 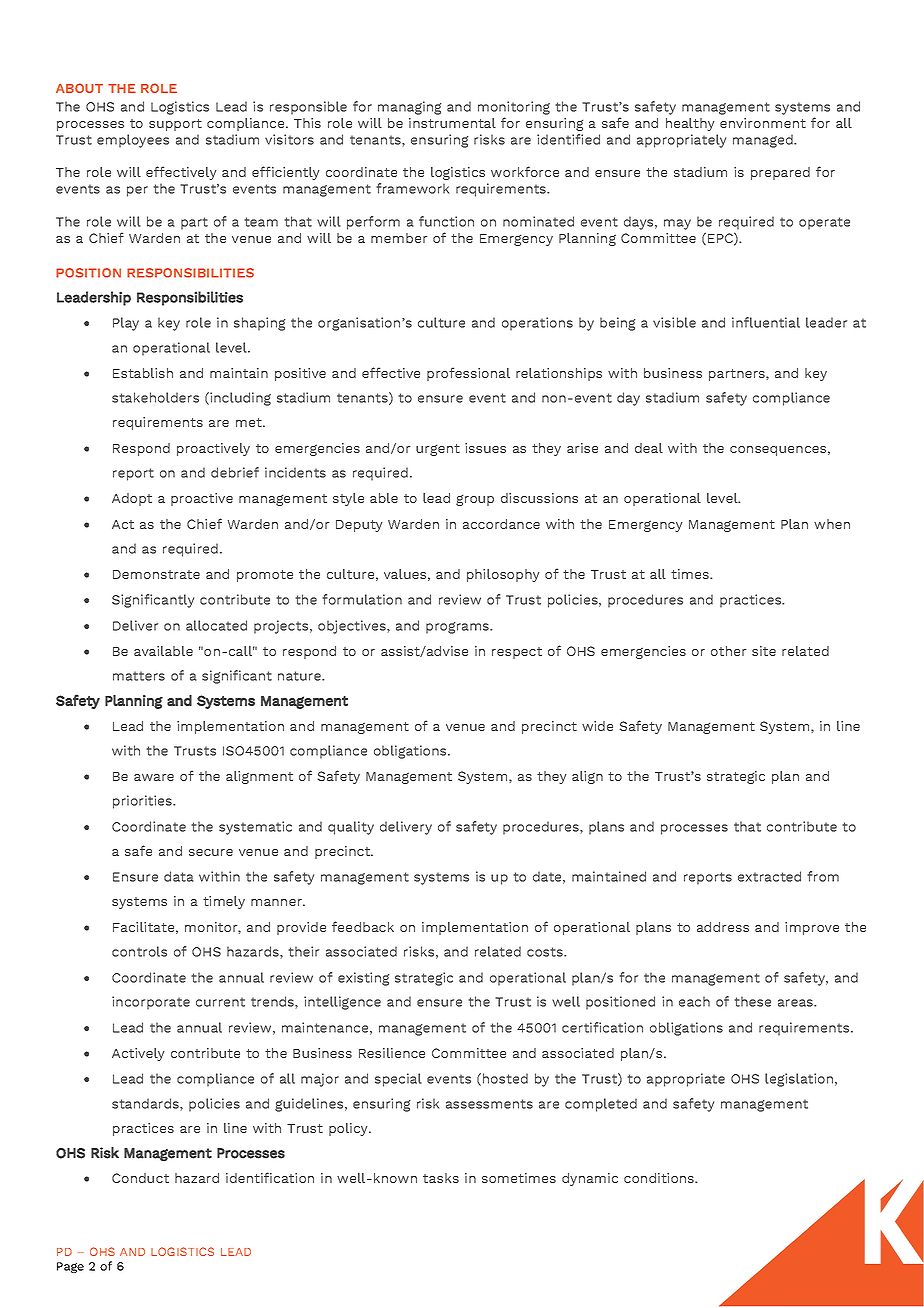 I want to click on other, so click(x=728, y=651).
